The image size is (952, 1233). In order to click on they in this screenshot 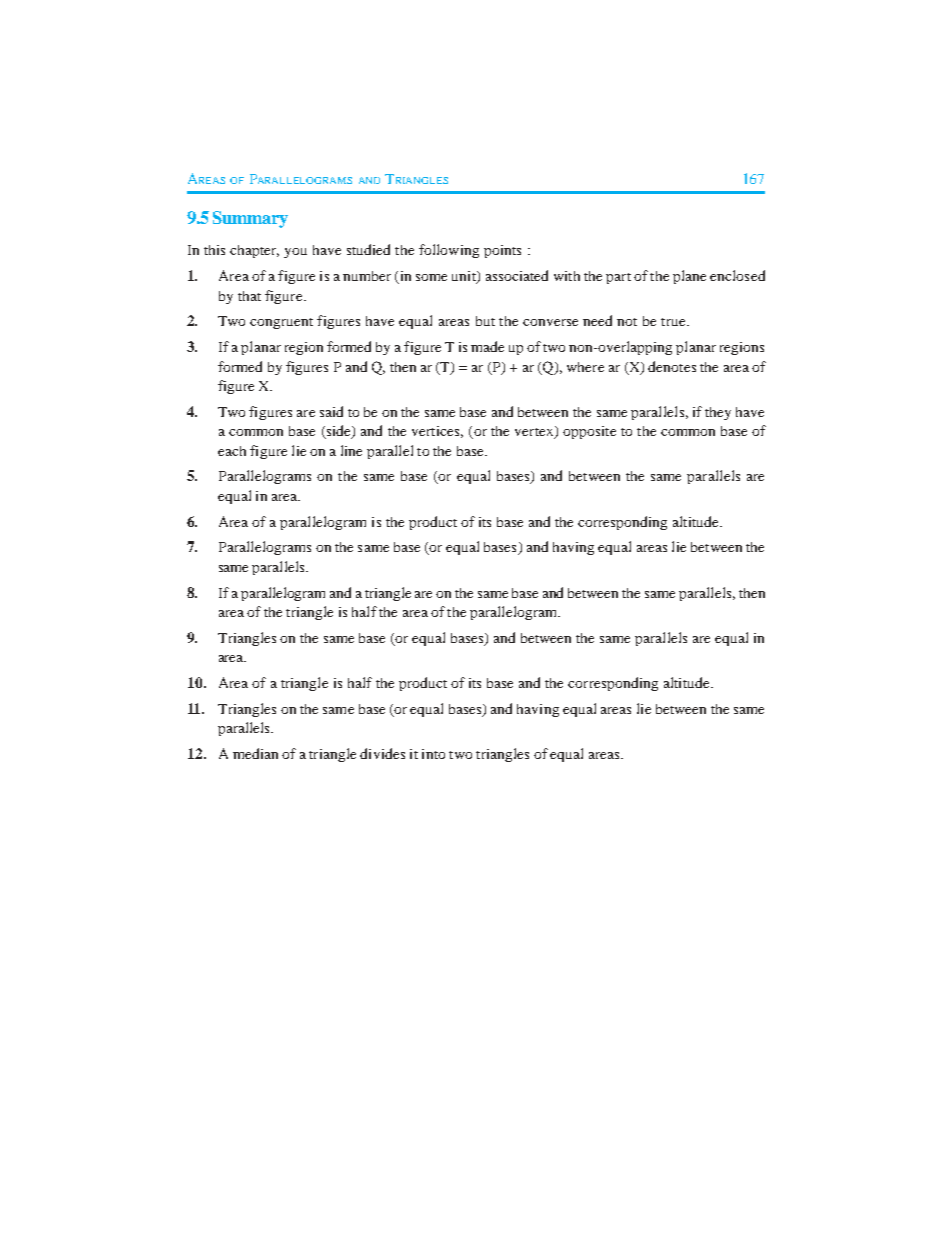, I will do `click(718, 413)`.
